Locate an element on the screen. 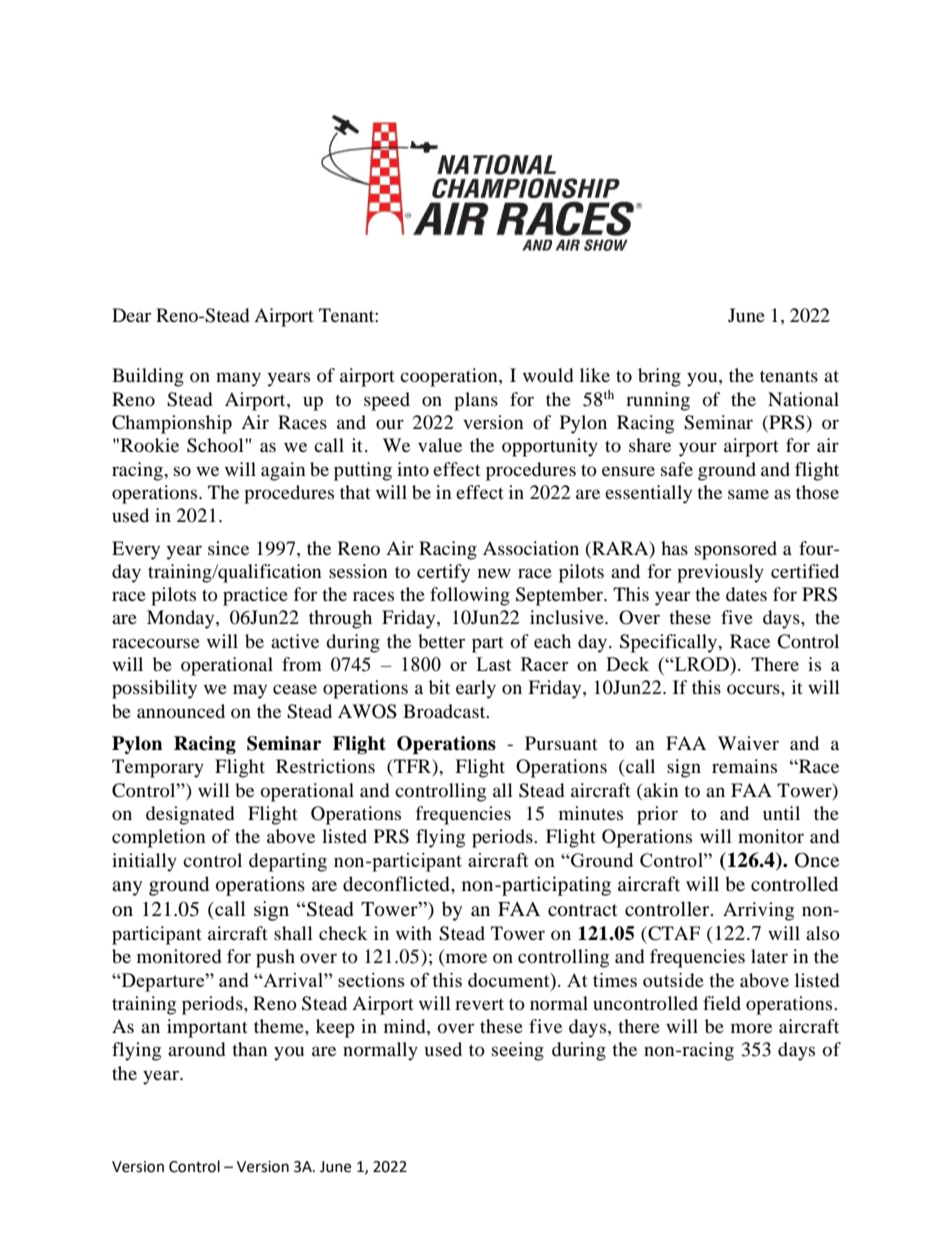  bring is located at coordinates (659, 377).
